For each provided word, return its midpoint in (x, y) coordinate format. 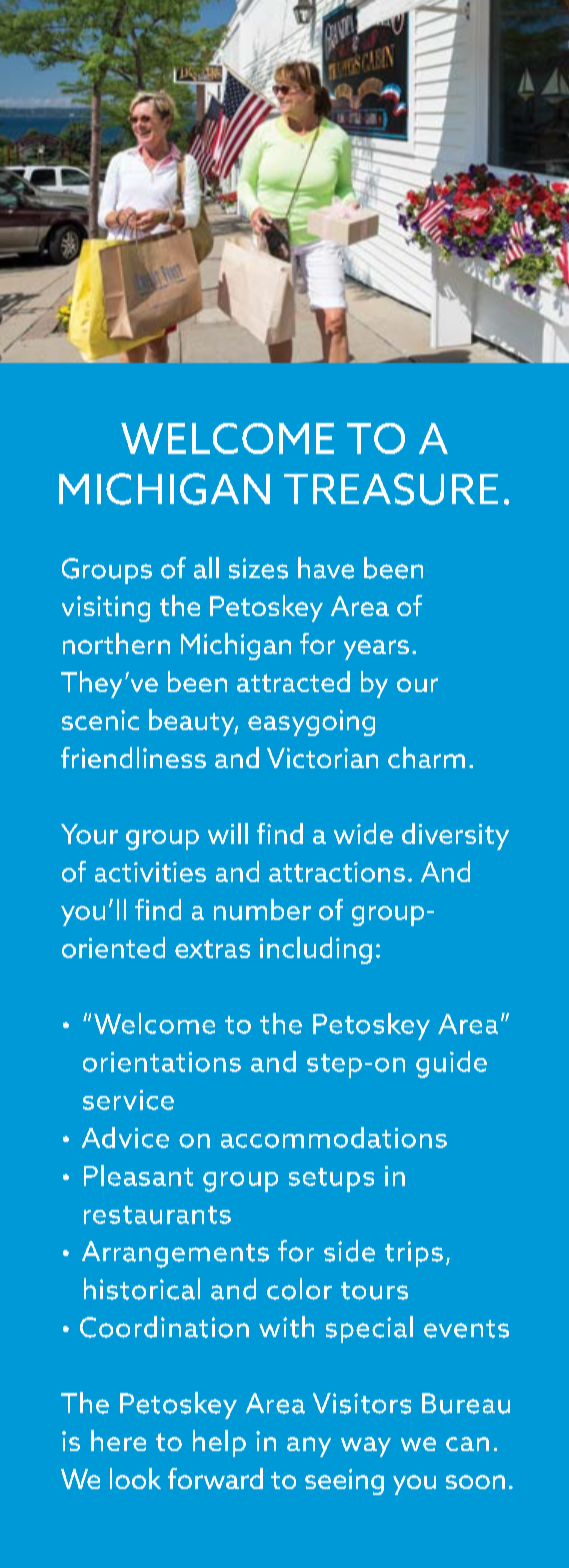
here (118, 1440)
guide (451, 1064)
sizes (258, 568)
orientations (162, 1062)
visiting (106, 609)
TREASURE (391, 489)
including (316, 950)
